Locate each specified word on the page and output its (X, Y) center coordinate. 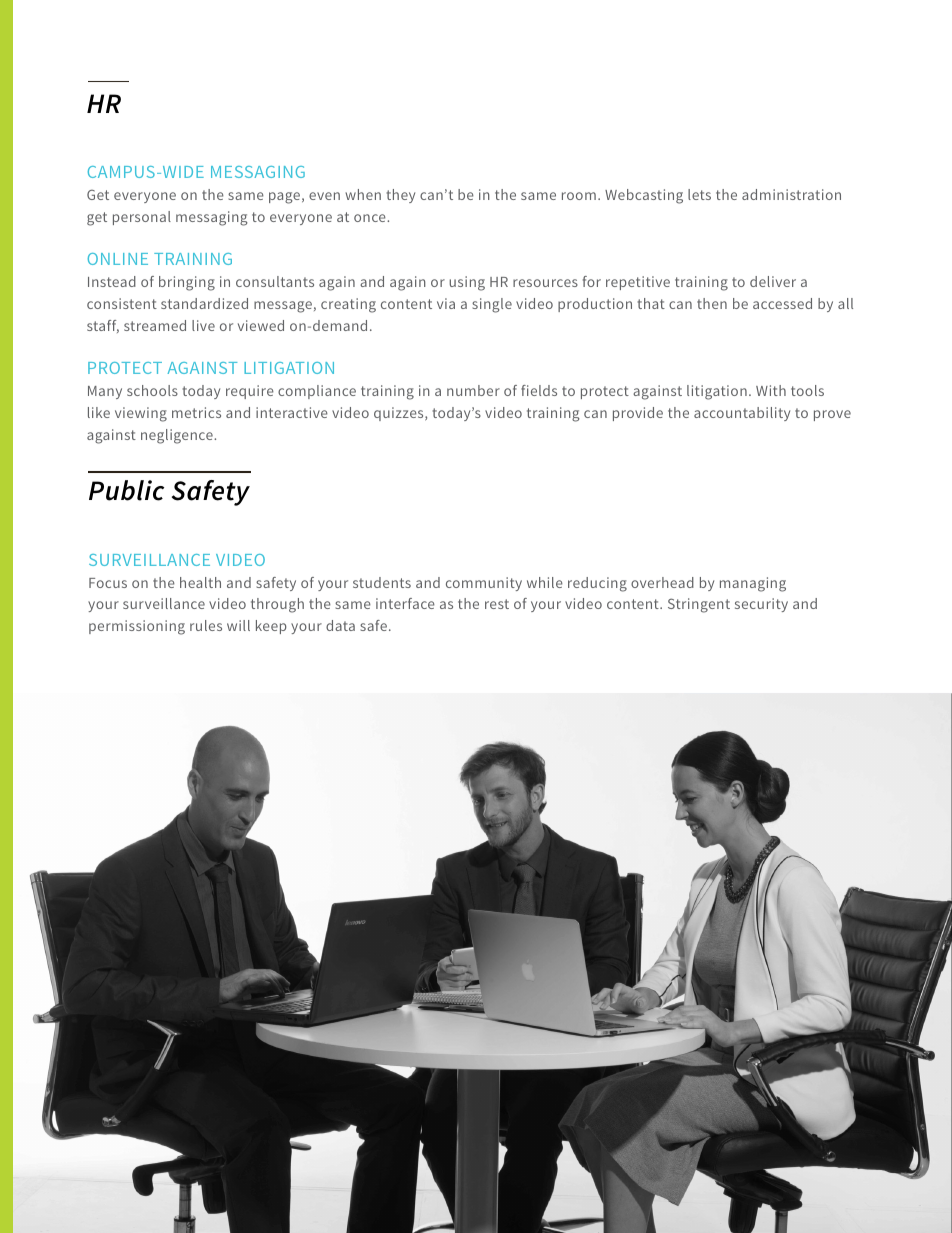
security (761, 605)
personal (142, 218)
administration (791, 194)
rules (206, 625)
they (400, 196)
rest (497, 604)
